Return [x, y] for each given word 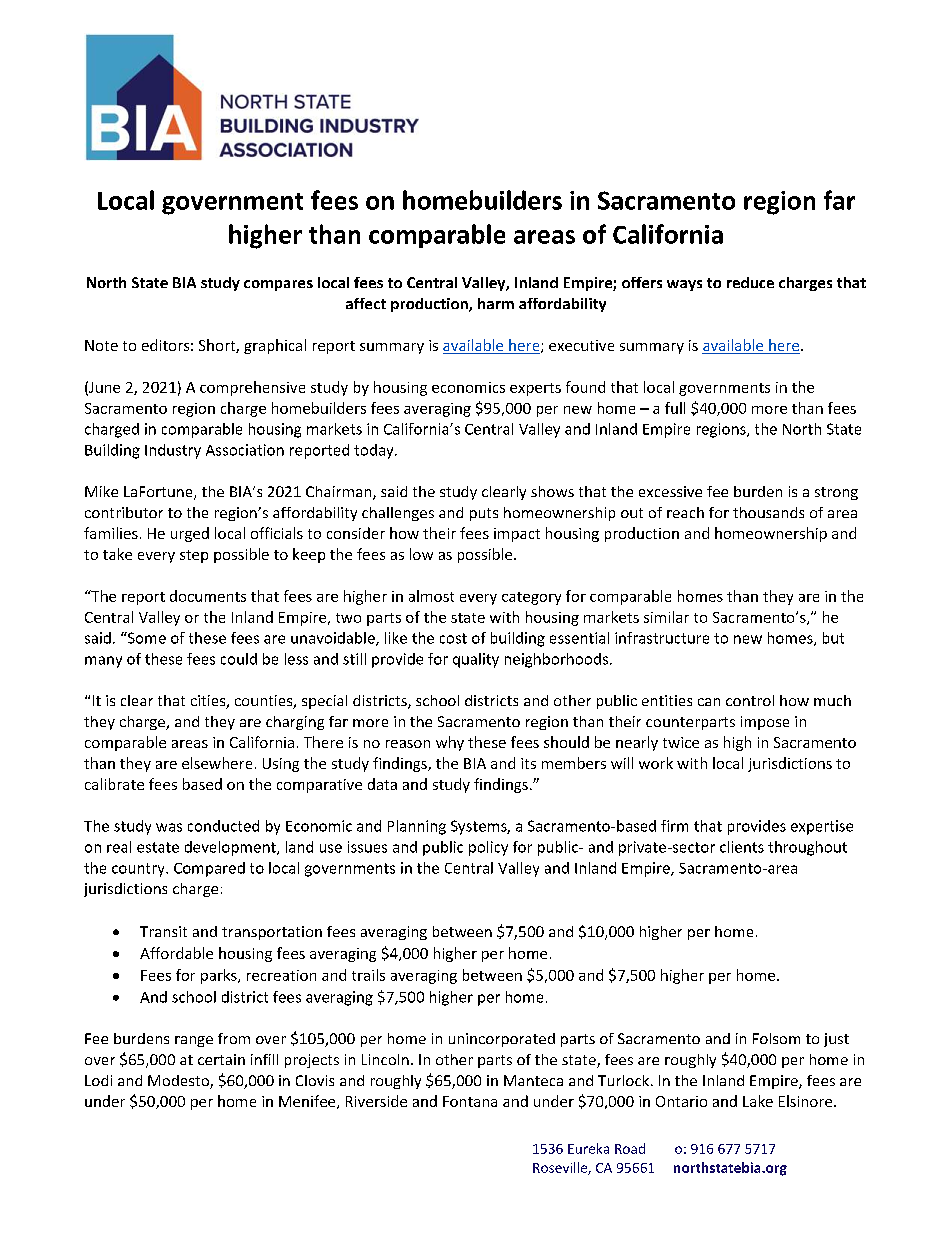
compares [278, 285]
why [450, 743]
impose [765, 723]
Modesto [179, 1082]
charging [295, 723]
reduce [750, 282]
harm [496, 303]
